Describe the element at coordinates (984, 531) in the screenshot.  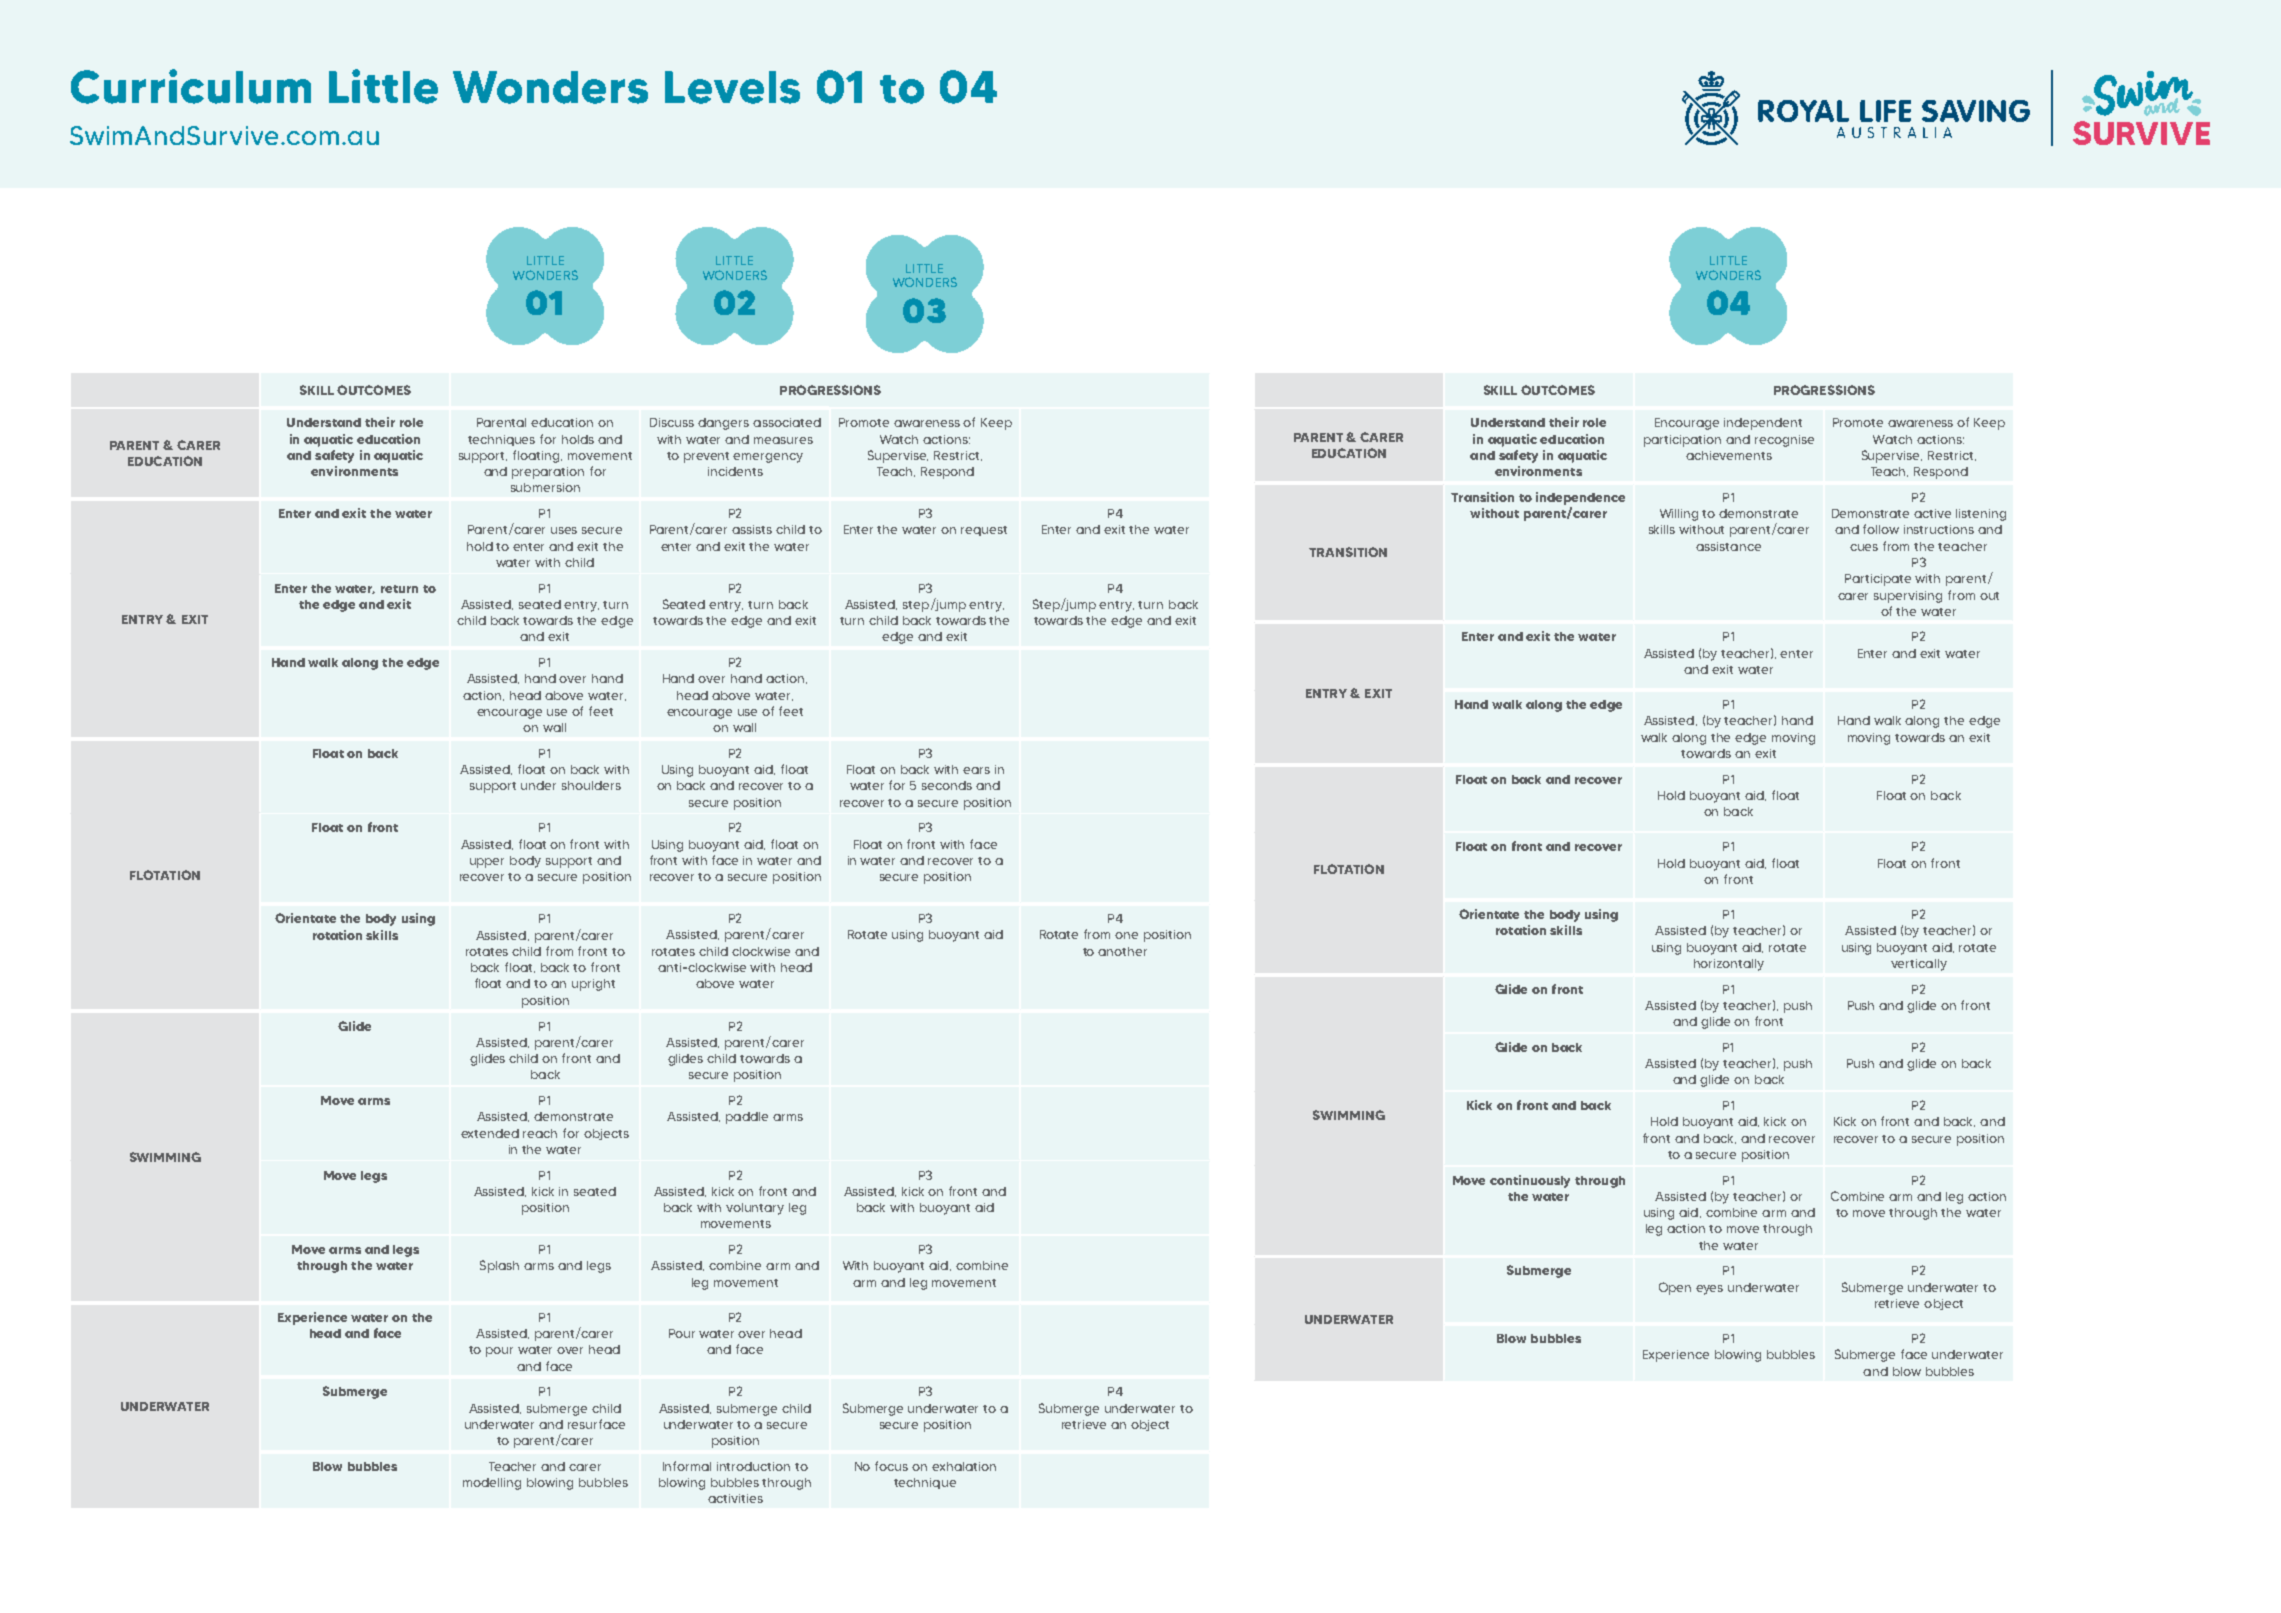
I see `request` at that location.
